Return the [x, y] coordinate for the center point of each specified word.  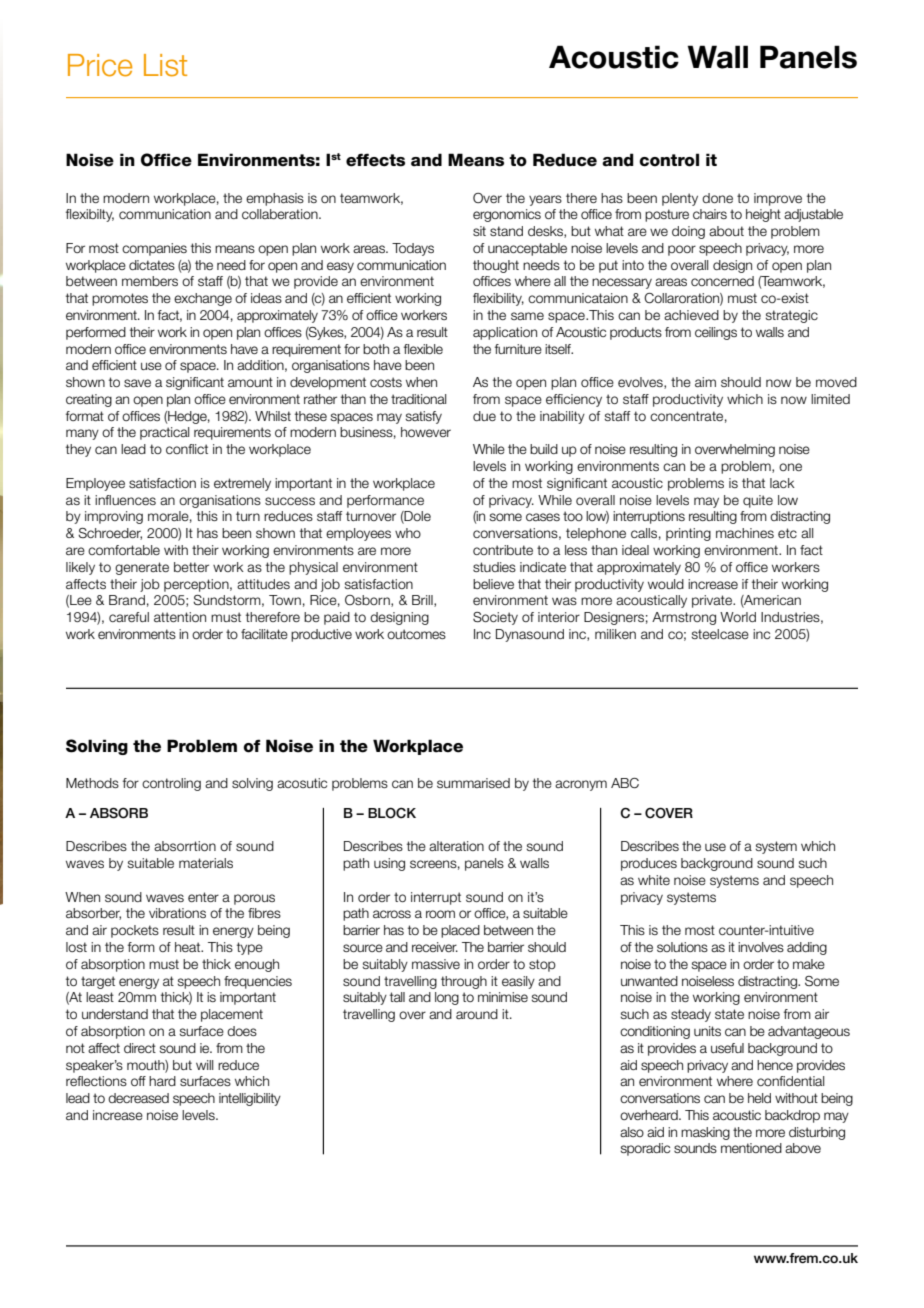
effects [375, 160]
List [165, 65]
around [477, 1014]
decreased [138, 1098]
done [717, 198]
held [759, 1098]
